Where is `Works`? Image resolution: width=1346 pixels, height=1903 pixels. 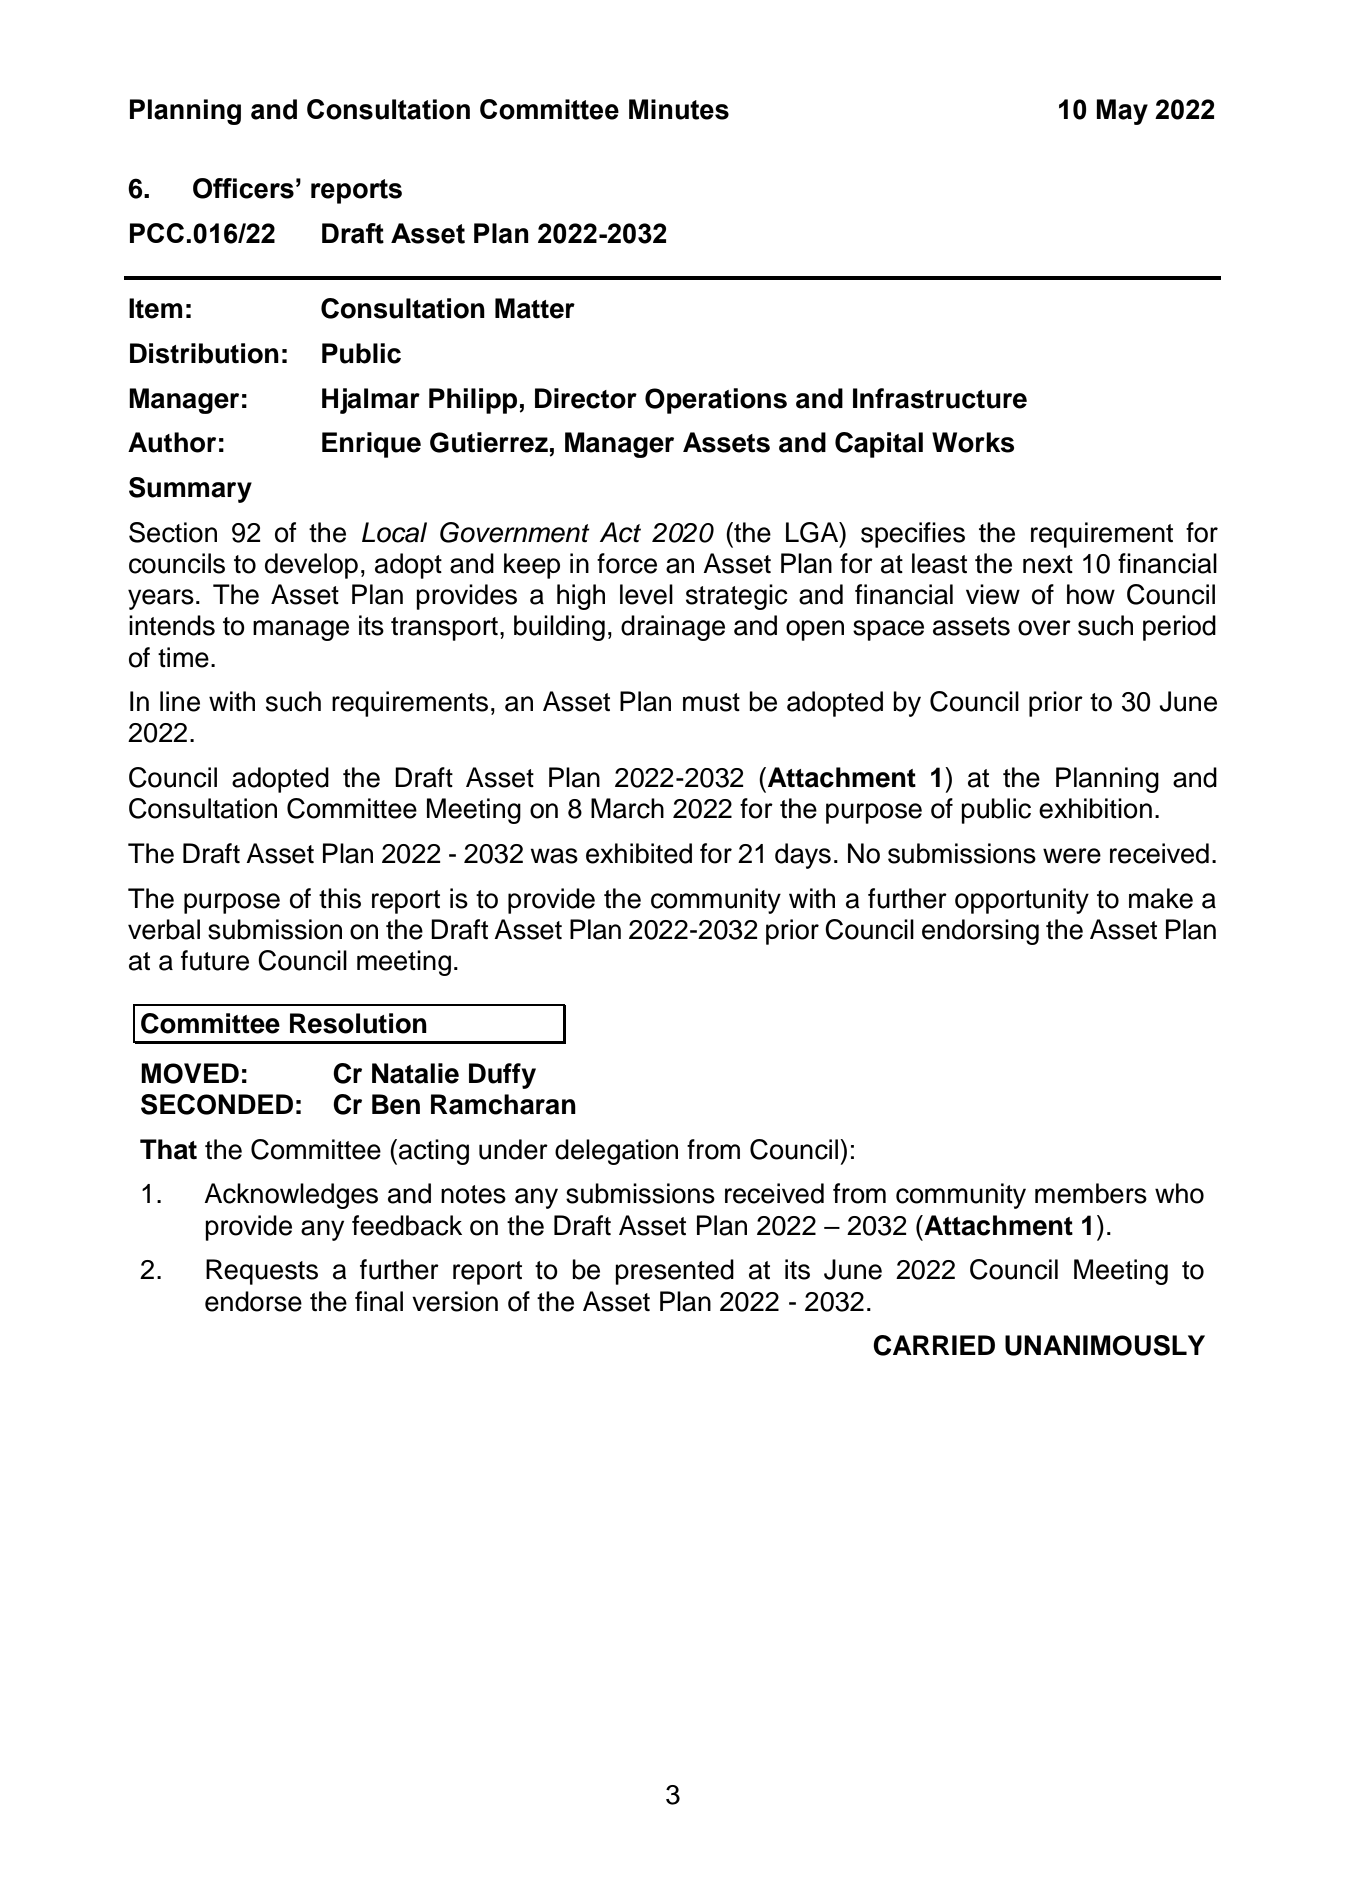
Works is located at coordinates (973, 442).
